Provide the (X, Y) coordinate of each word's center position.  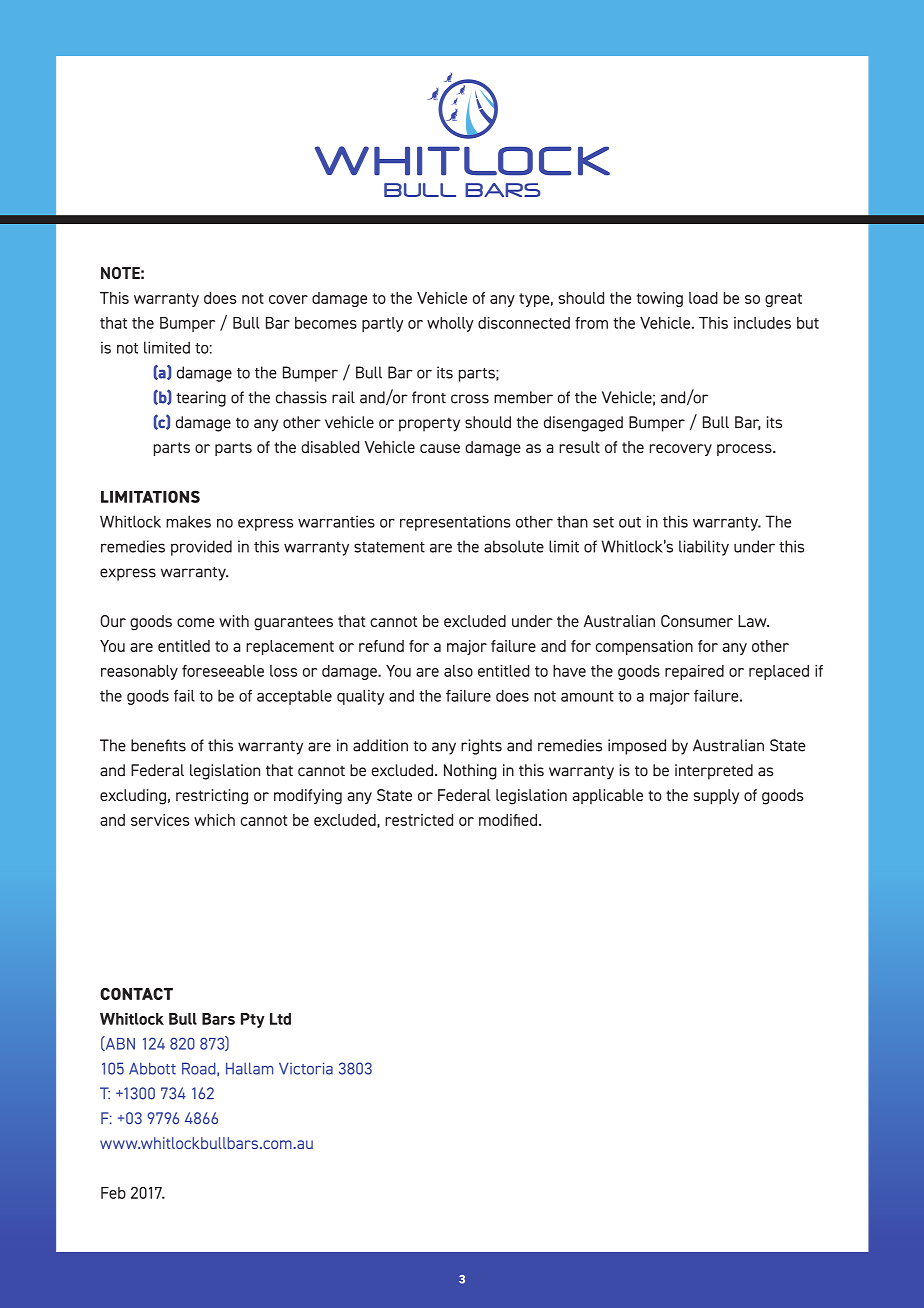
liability (704, 548)
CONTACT (136, 994)
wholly (450, 324)
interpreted (714, 772)
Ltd (280, 1019)
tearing (201, 399)
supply (716, 797)
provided (201, 548)
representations (455, 523)
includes (762, 323)
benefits (158, 745)
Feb (113, 1193)
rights (481, 747)
